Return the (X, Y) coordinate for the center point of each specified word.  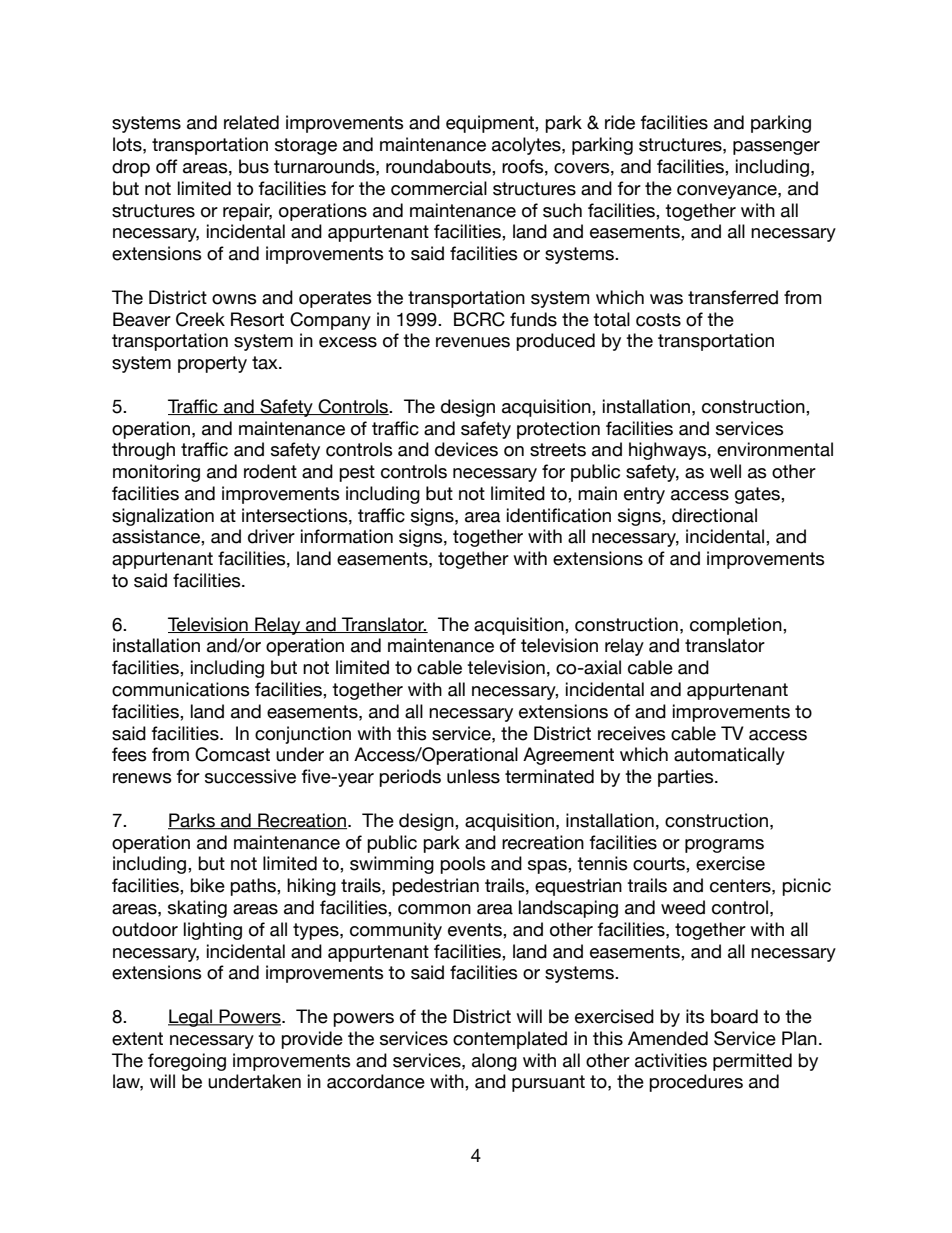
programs (724, 846)
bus (254, 166)
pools (463, 865)
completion (737, 626)
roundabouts (439, 166)
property (212, 364)
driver (271, 536)
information (347, 536)
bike (207, 885)
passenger (776, 148)
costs (658, 320)
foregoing (187, 1062)
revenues (473, 342)
